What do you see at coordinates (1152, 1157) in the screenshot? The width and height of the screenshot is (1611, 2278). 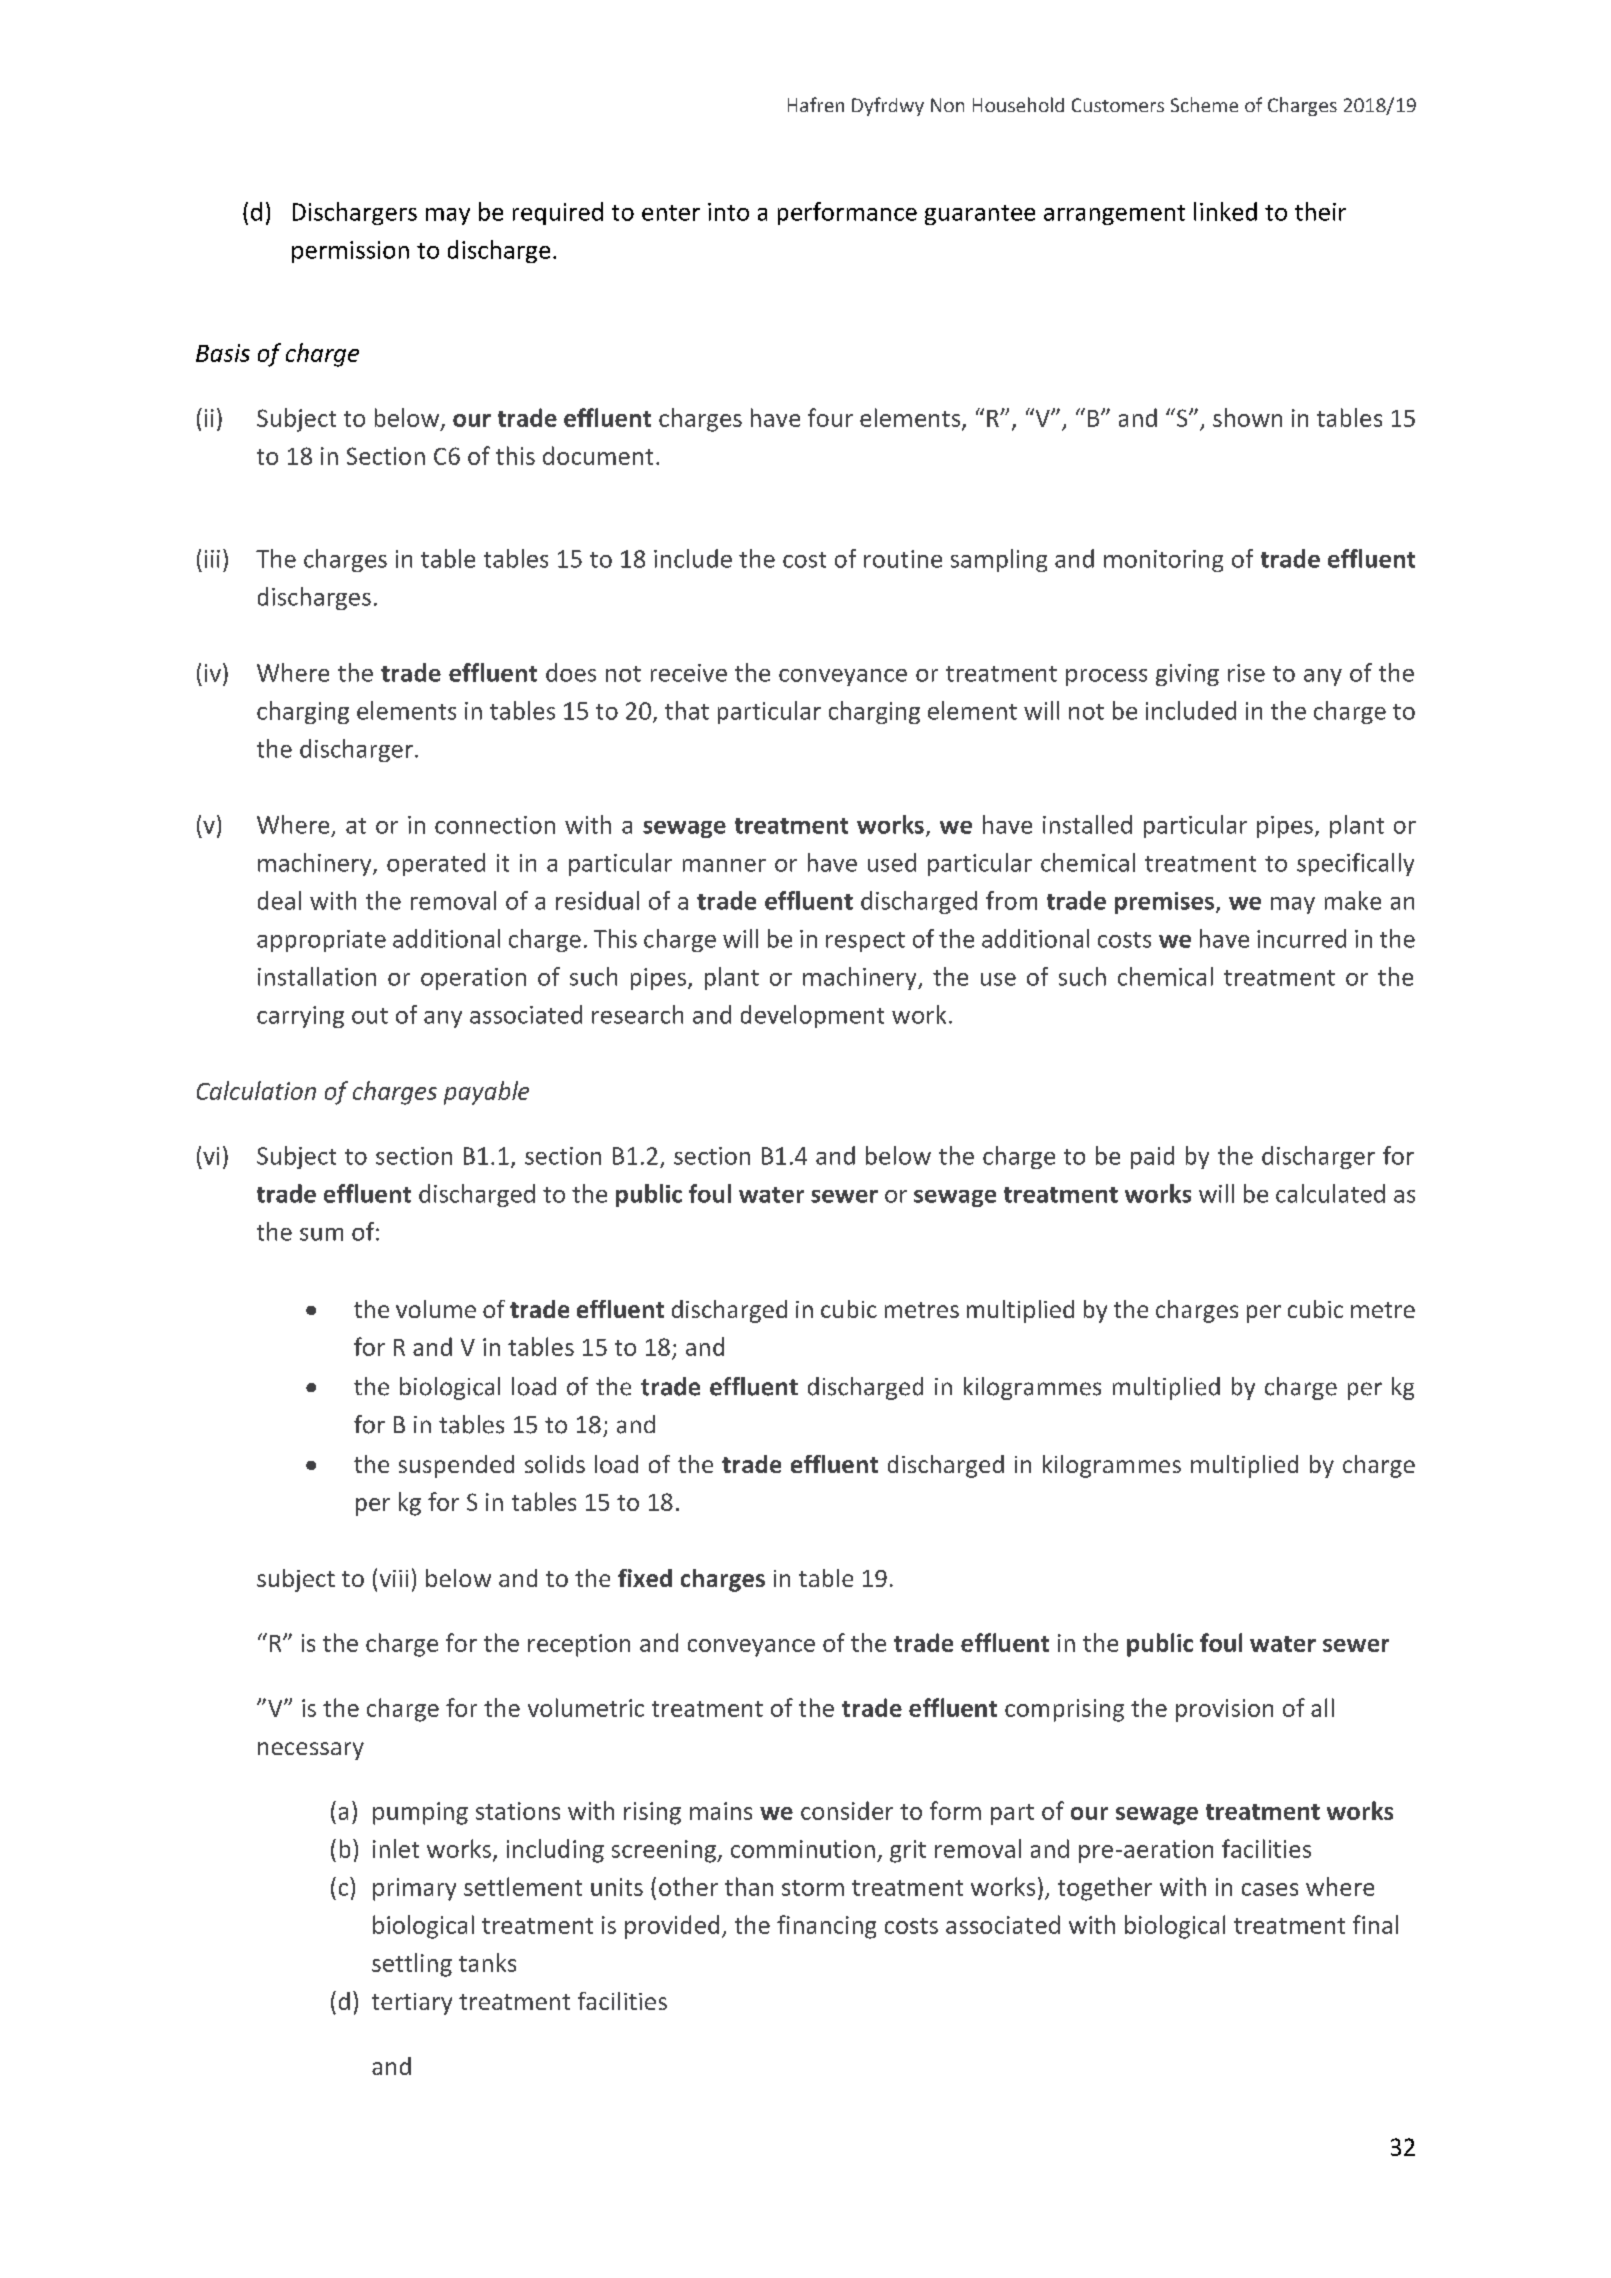 I see `paid` at bounding box center [1152, 1157].
